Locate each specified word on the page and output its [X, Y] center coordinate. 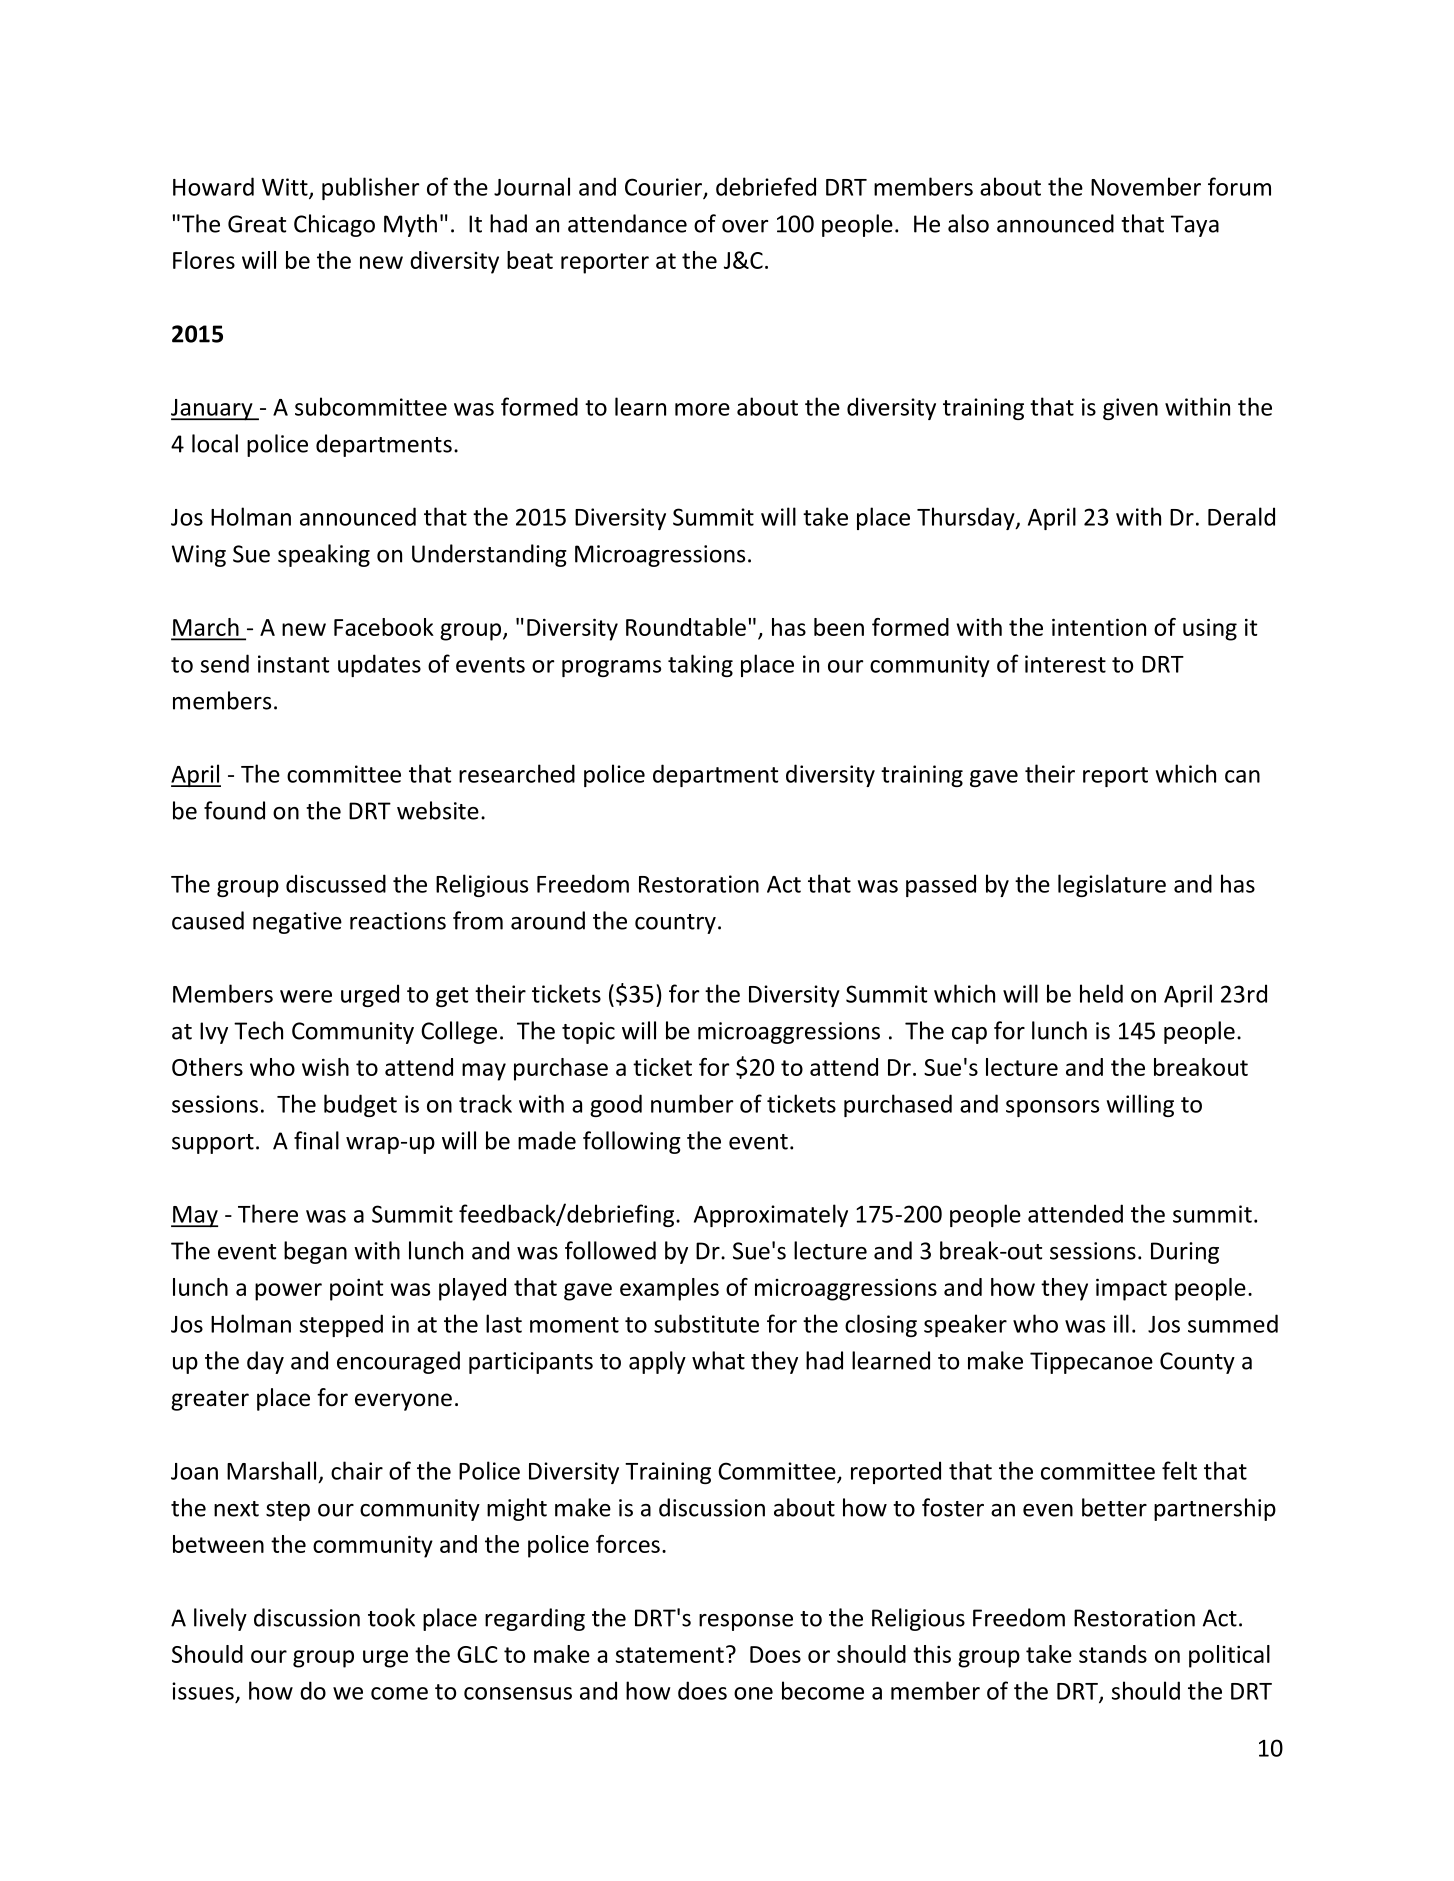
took [391, 1617]
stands [1113, 1654]
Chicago [334, 225]
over [745, 226]
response [746, 1622]
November [1146, 186]
